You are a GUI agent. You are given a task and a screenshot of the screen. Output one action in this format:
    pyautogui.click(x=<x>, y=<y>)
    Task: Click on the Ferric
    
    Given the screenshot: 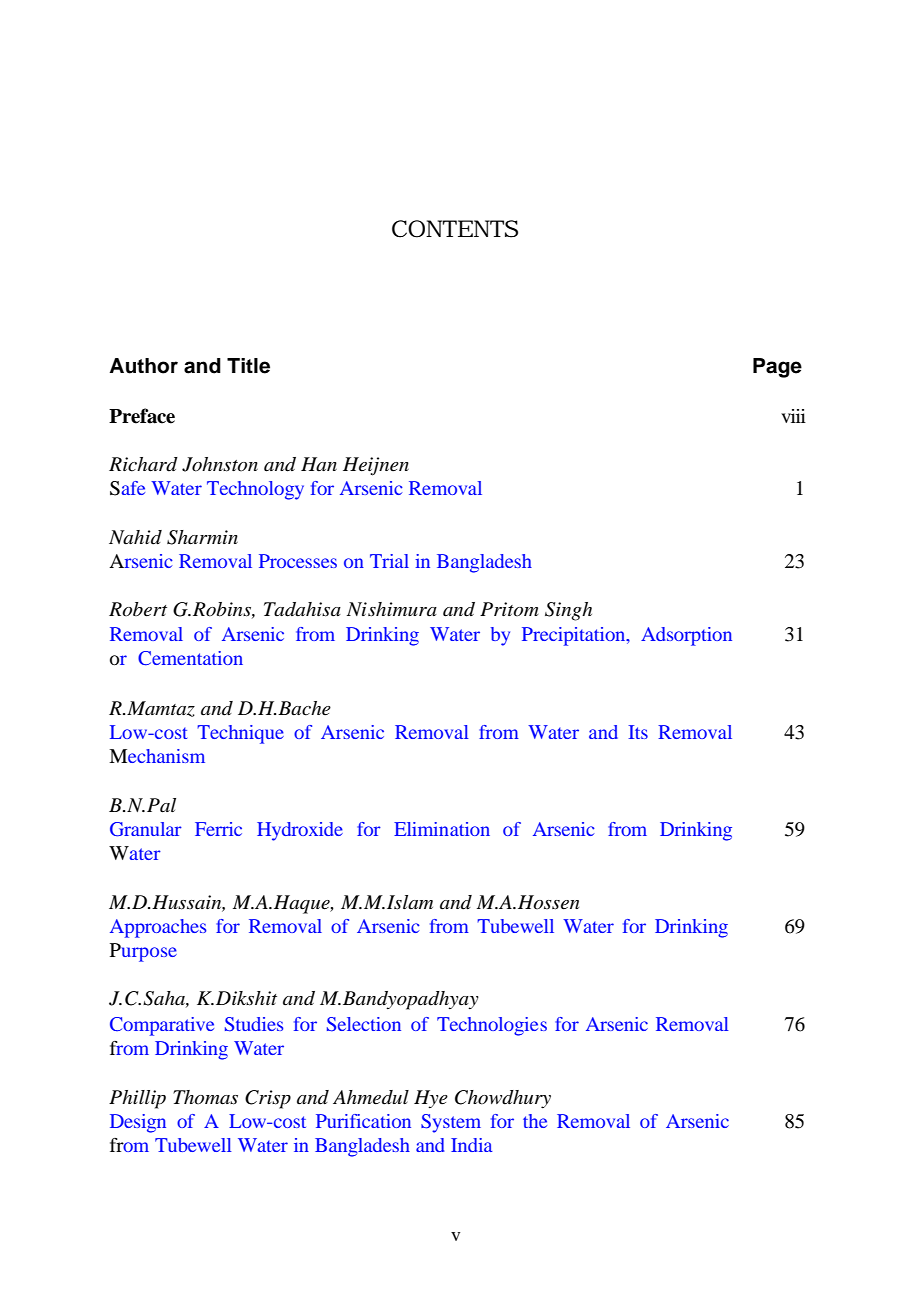 What is the action you would take?
    pyautogui.click(x=218, y=829)
